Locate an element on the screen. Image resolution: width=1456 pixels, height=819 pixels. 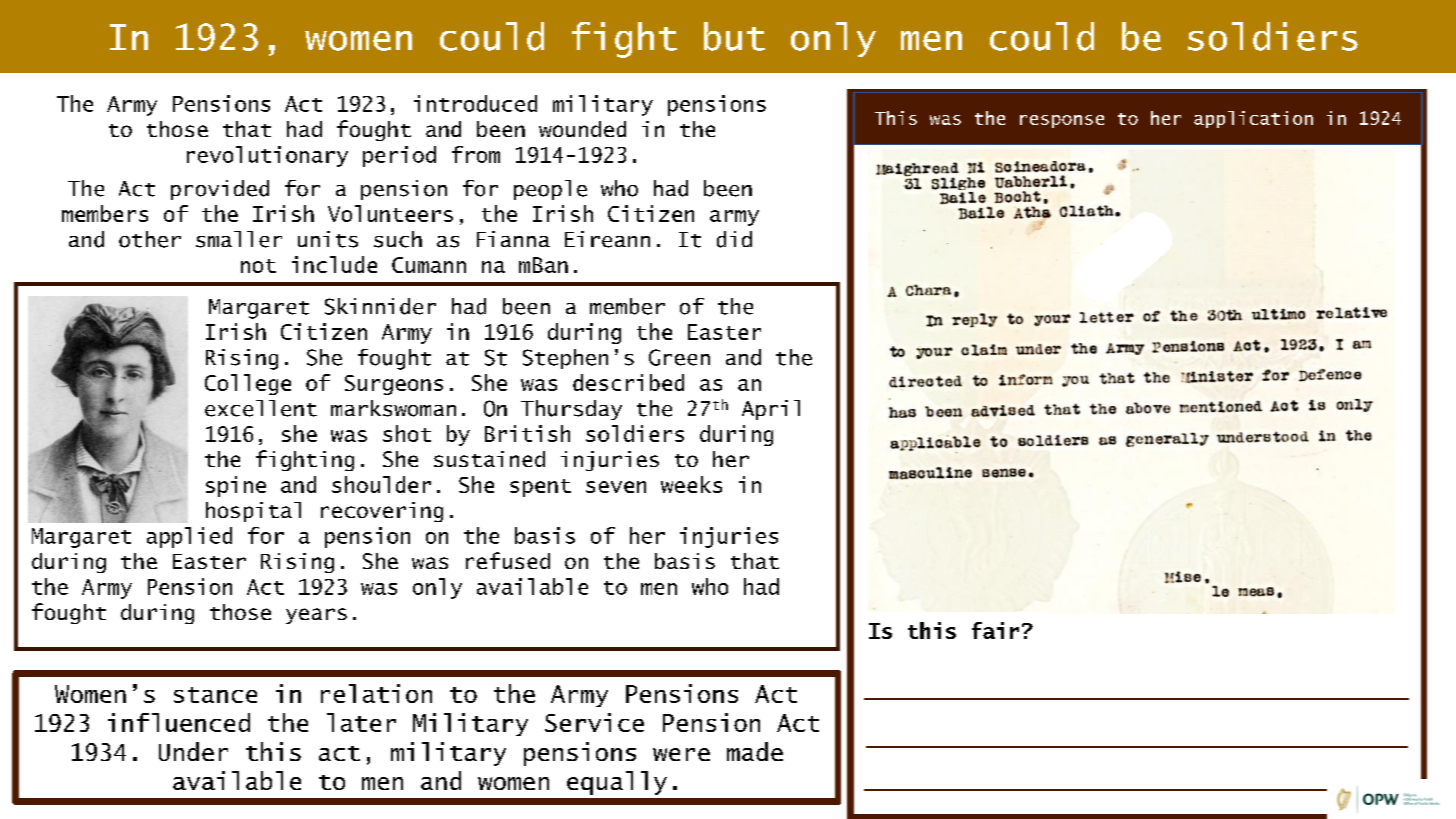
were is located at coordinates (681, 754).
